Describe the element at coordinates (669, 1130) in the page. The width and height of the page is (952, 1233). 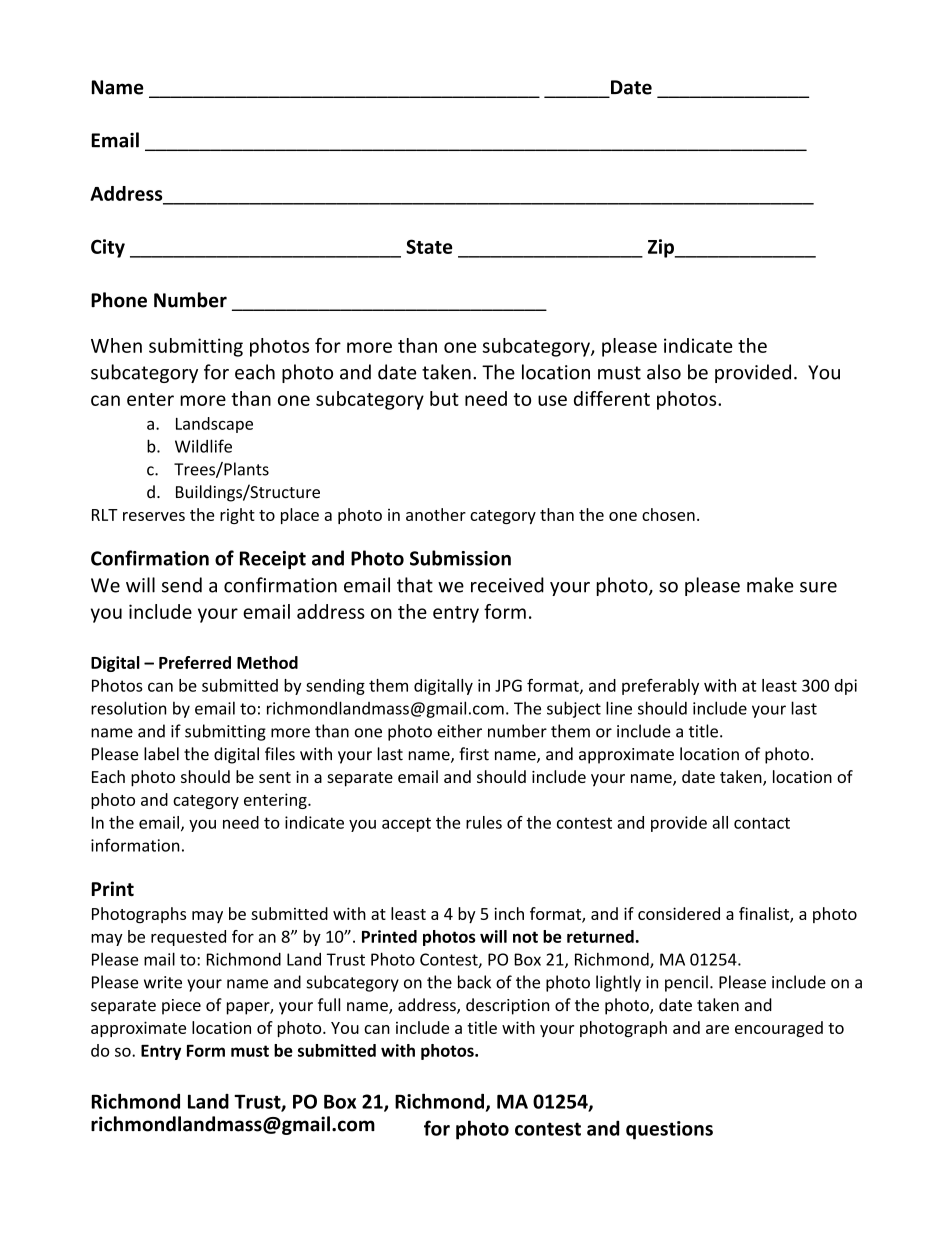
I see `questions` at that location.
